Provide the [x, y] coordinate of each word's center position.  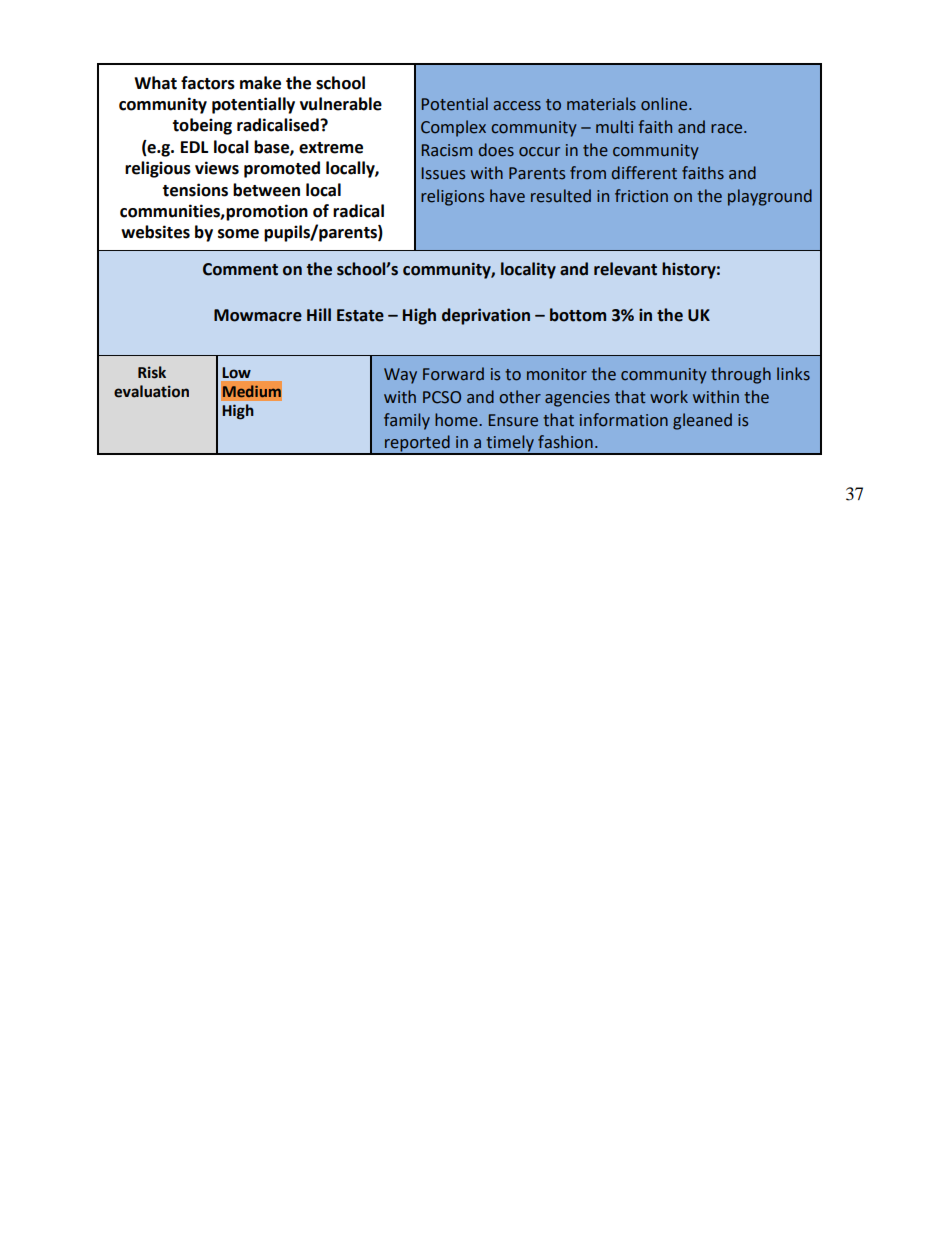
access [517, 106]
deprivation [486, 316]
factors [208, 83]
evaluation [151, 391]
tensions [195, 190]
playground [770, 197]
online [665, 104]
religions [452, 197]
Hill [319, 314]
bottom [578, 315]
